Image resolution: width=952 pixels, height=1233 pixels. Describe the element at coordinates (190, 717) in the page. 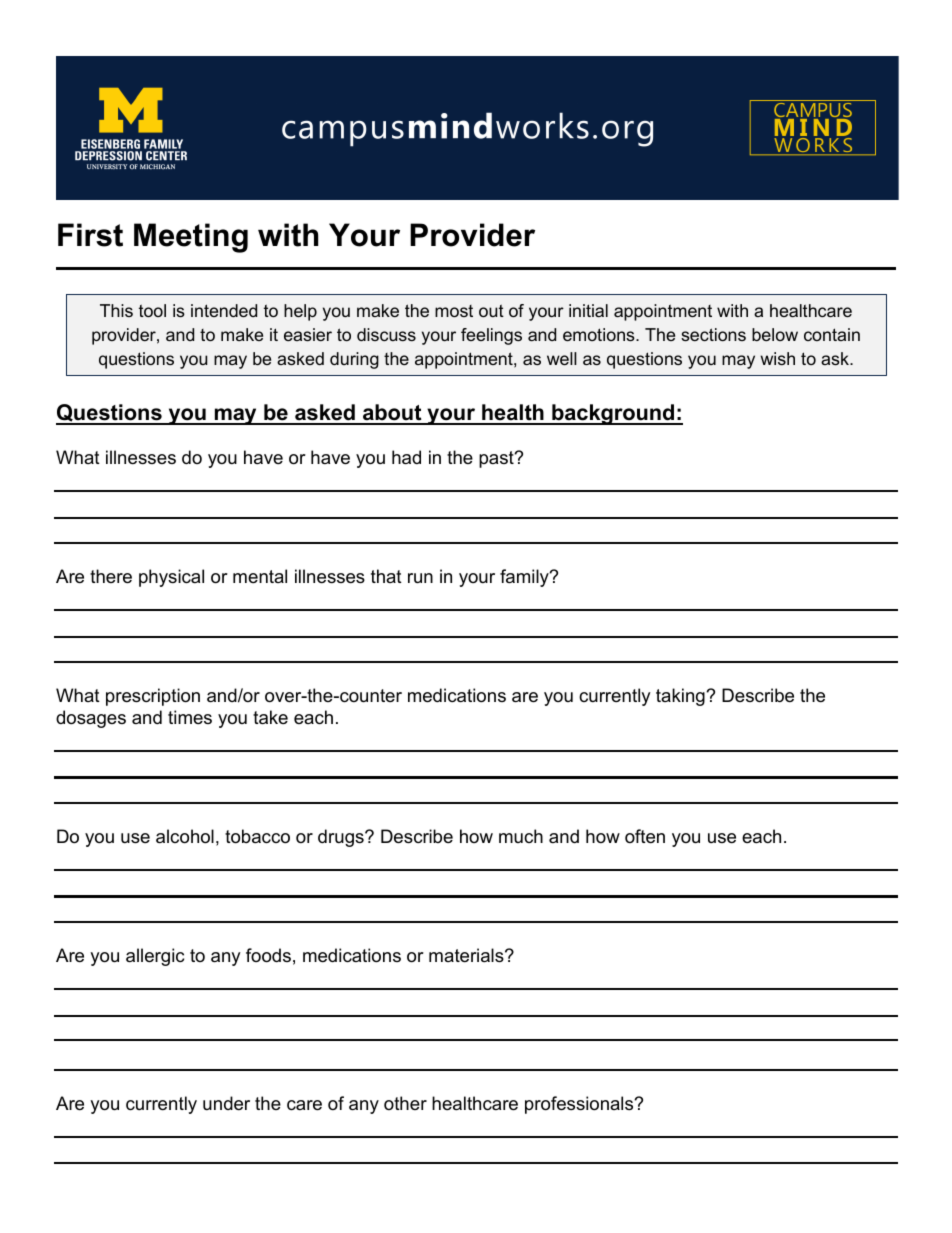

I see `times` at that location.
